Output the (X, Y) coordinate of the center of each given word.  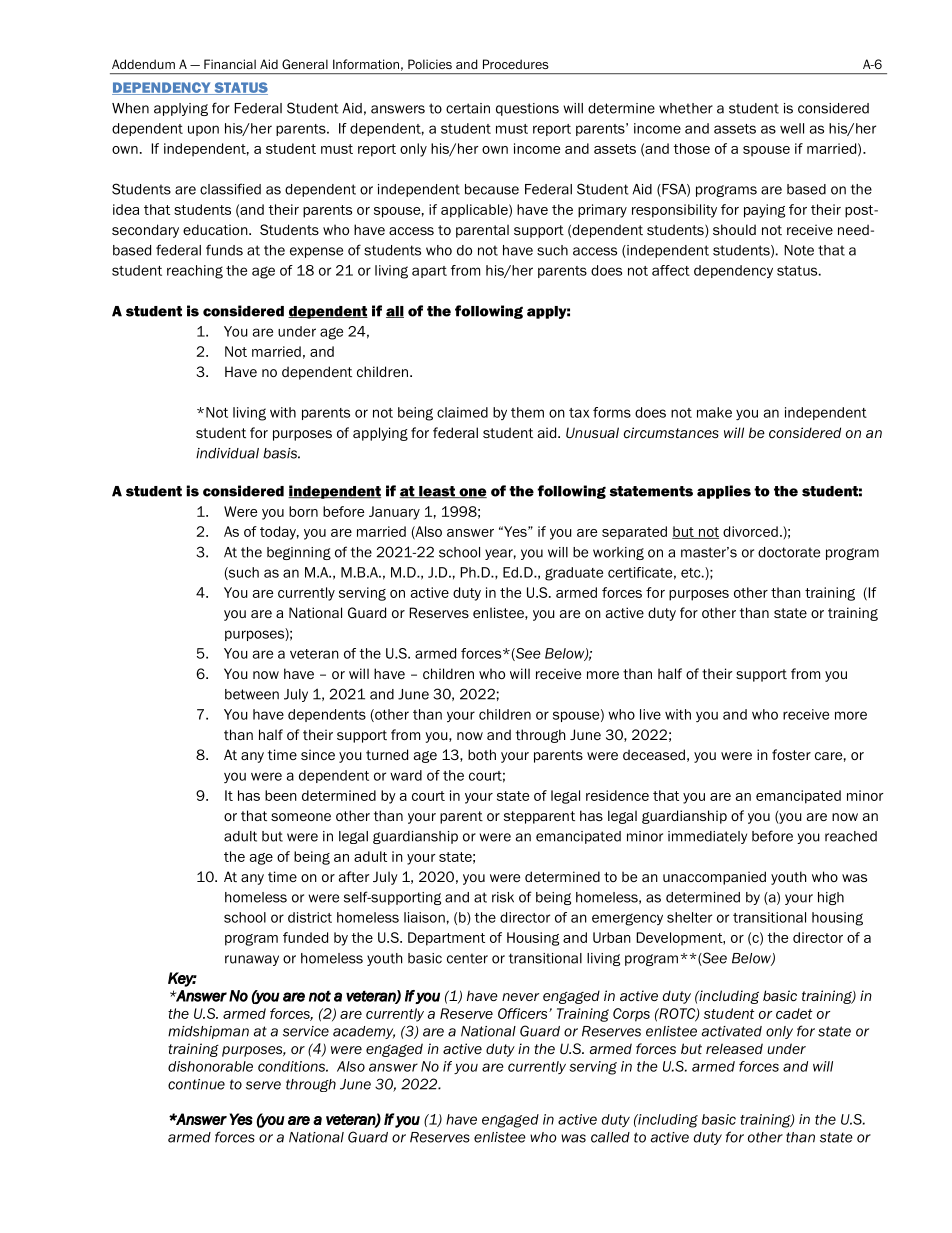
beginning (299, 553)
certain (468, 108)
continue (196, 1084)
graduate (574, 574)
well (792, 128)
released (734, 1048)
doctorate (789, 552)
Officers (524, 1013)
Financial (230, 64)
